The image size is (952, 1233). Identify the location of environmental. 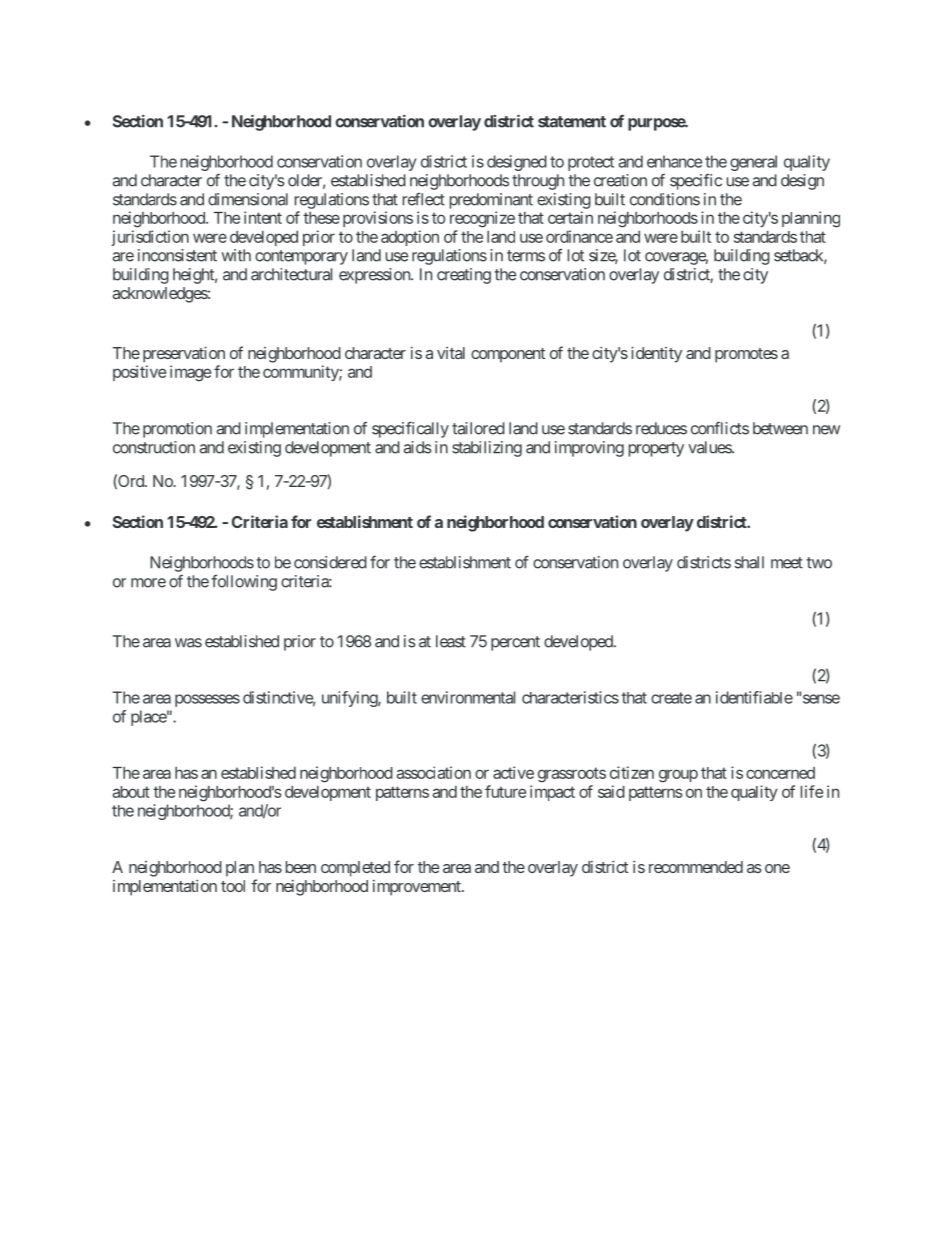
(468, 697).
